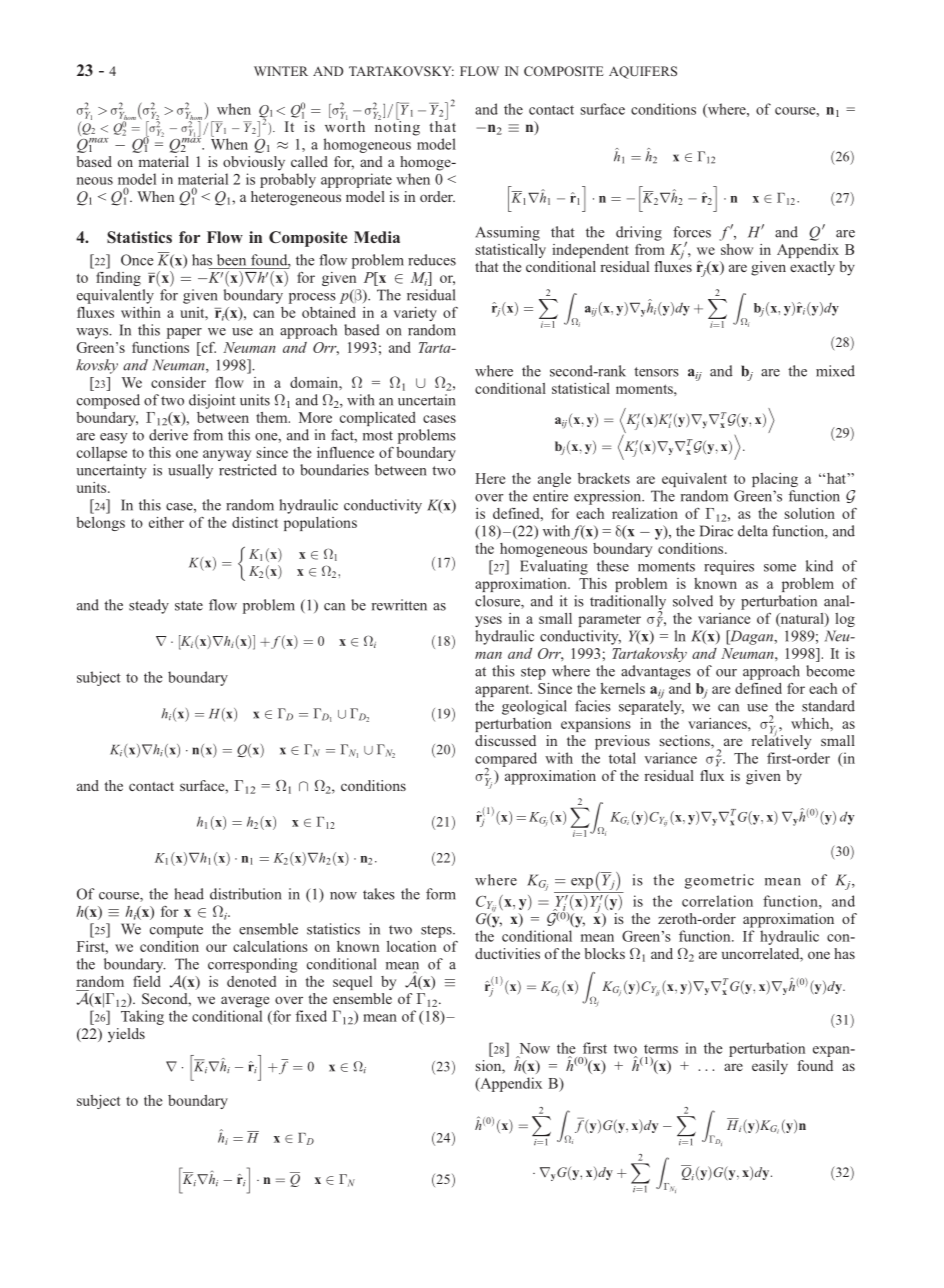  Describe the element at coordinates (397, 127) in the screenshot. I see `noting` at that location.
